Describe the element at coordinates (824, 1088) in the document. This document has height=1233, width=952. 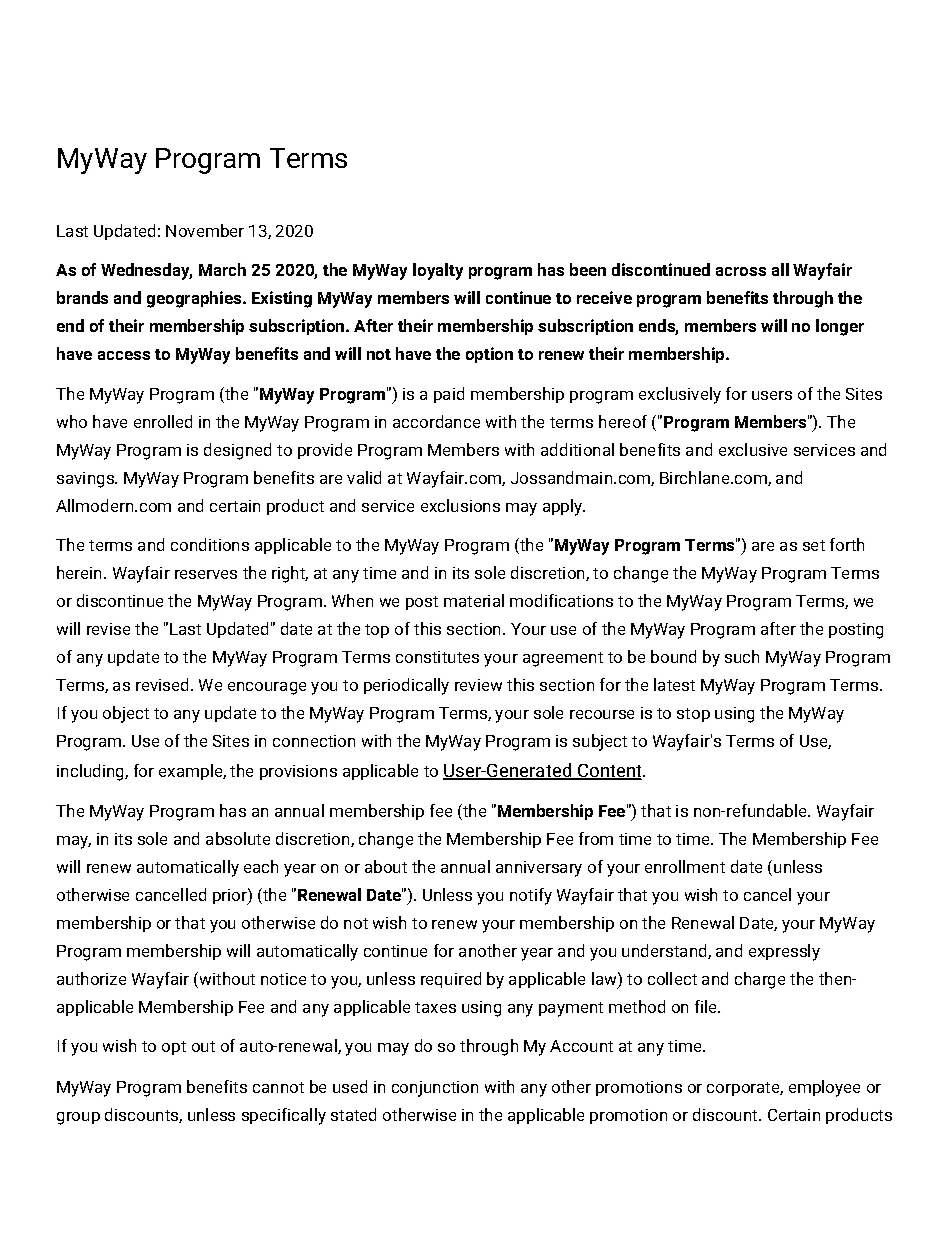
I see `employee` at that location.
